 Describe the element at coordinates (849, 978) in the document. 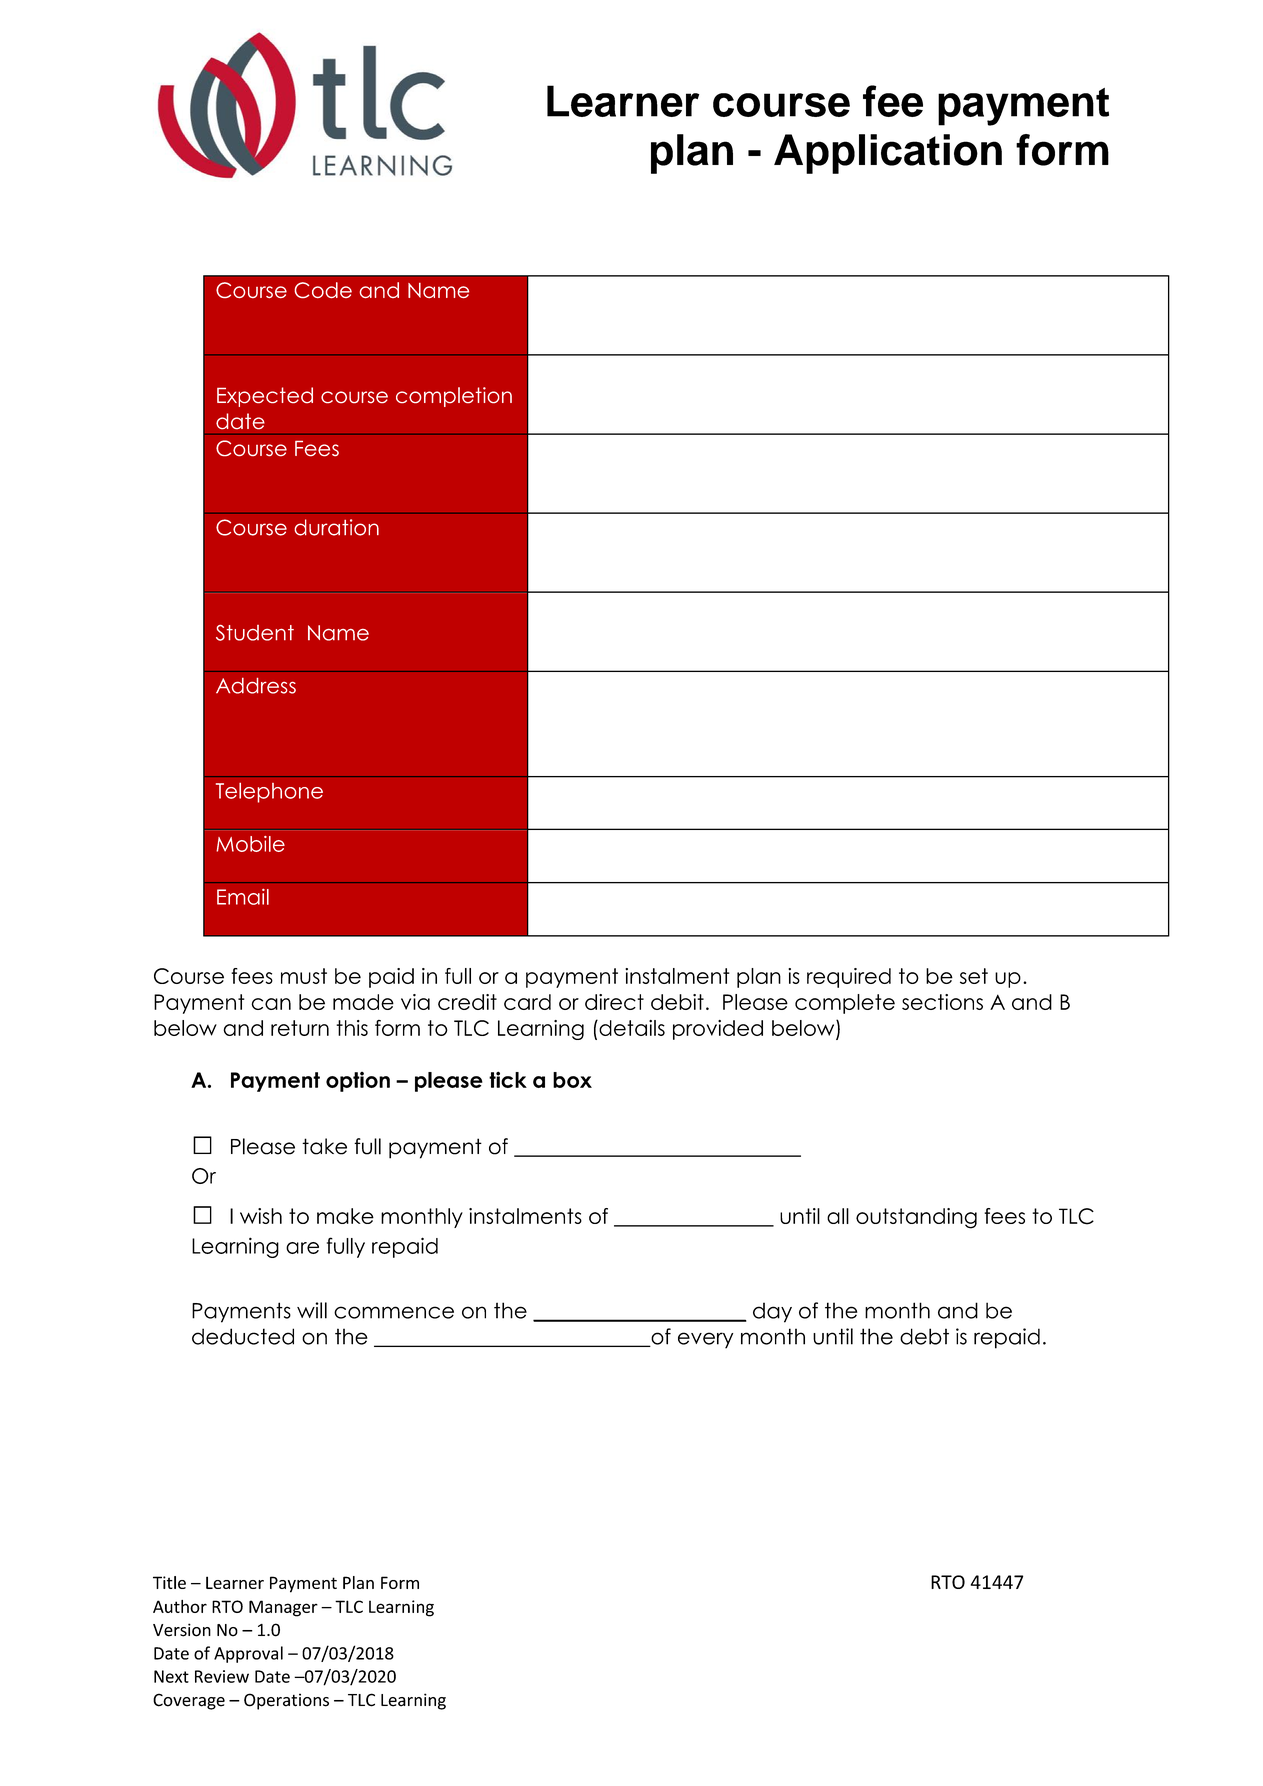

I see `required` at that location.
